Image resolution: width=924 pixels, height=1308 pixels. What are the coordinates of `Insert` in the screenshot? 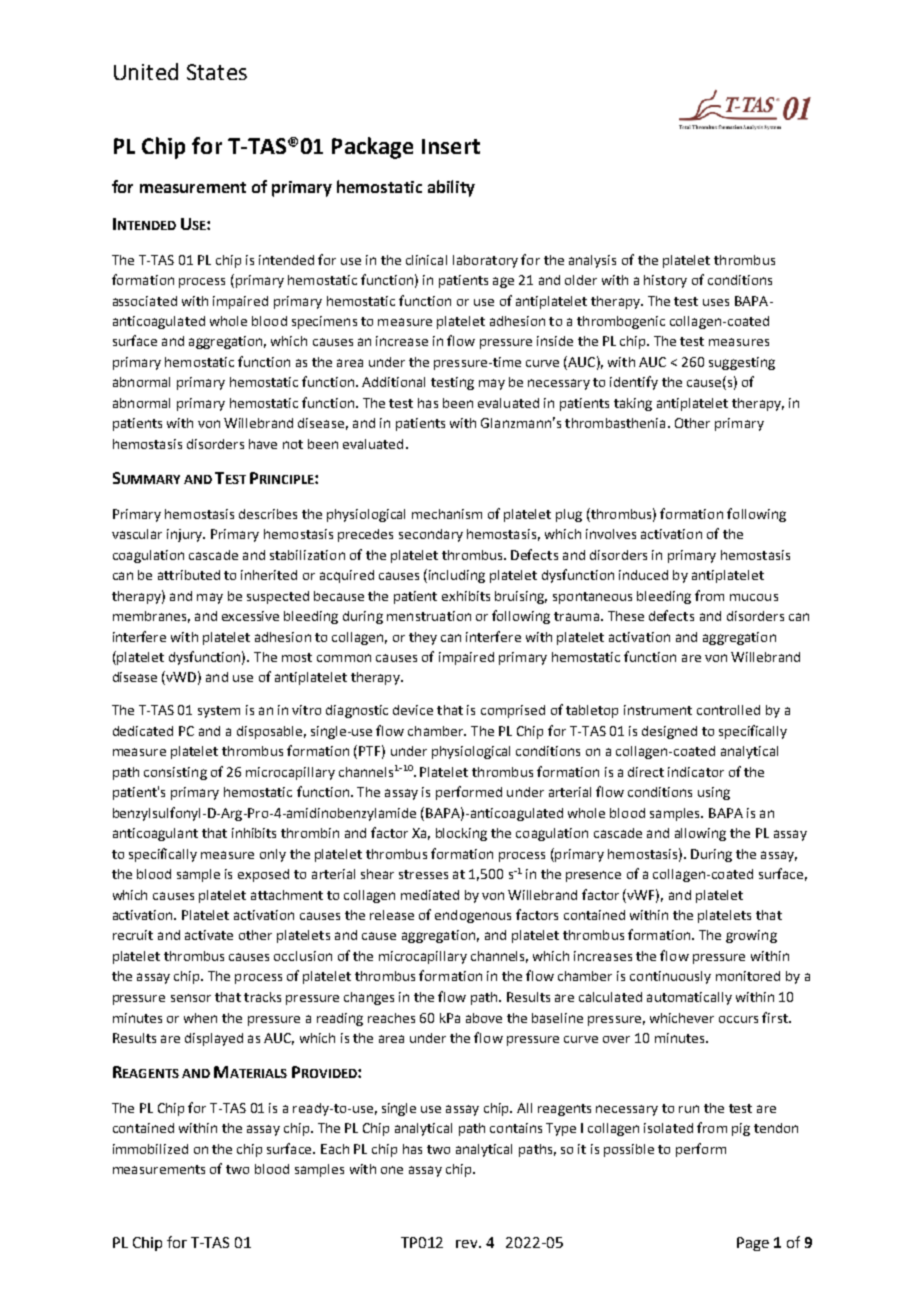 It's located at (451, 146).
